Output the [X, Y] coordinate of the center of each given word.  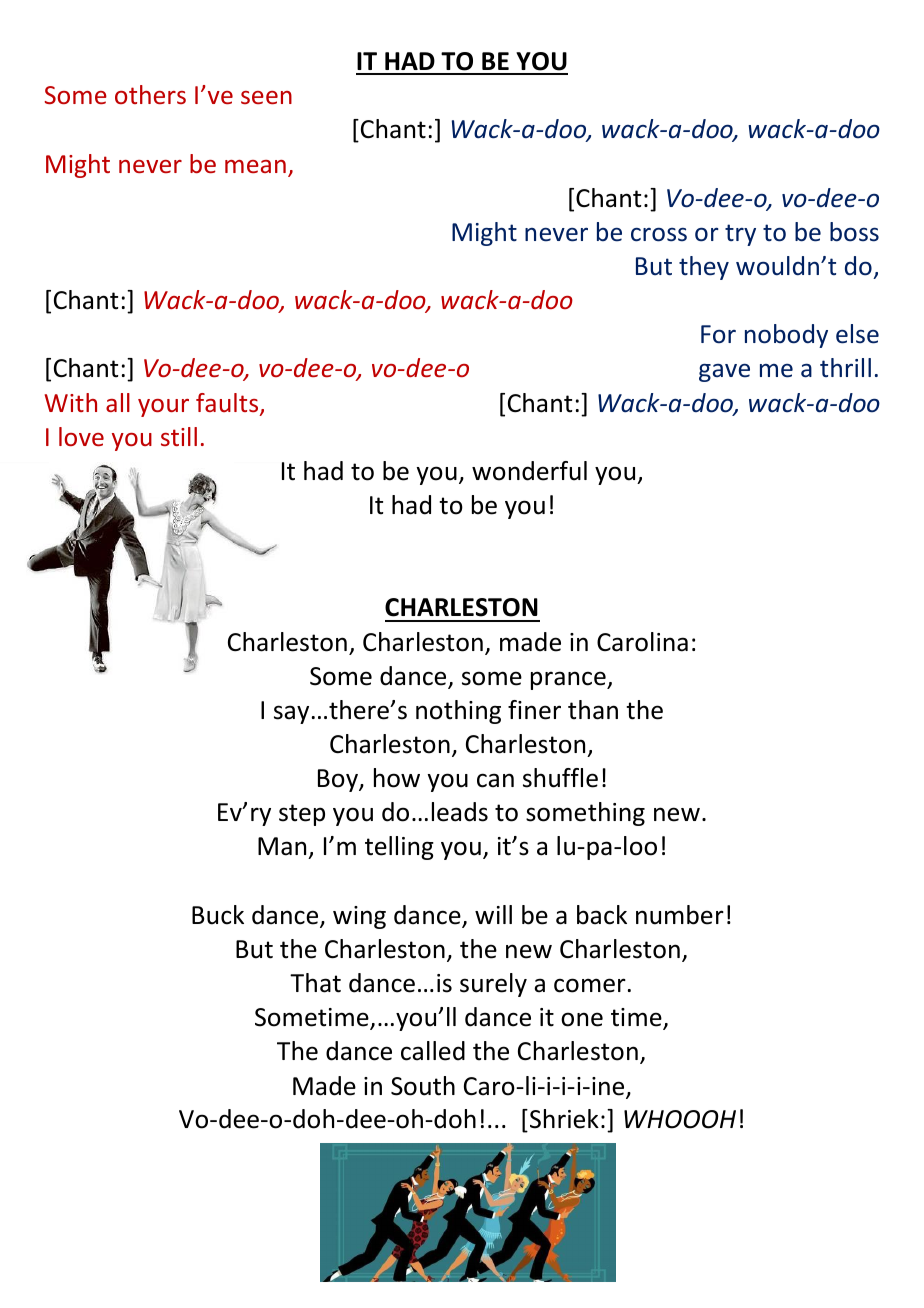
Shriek [564, 1119]
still [179, 436]
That [315, 983]
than [593, 710]
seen [266, 97]
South [423, 1086]
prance [569, 680]
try [740, 235]
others [150, 94]
